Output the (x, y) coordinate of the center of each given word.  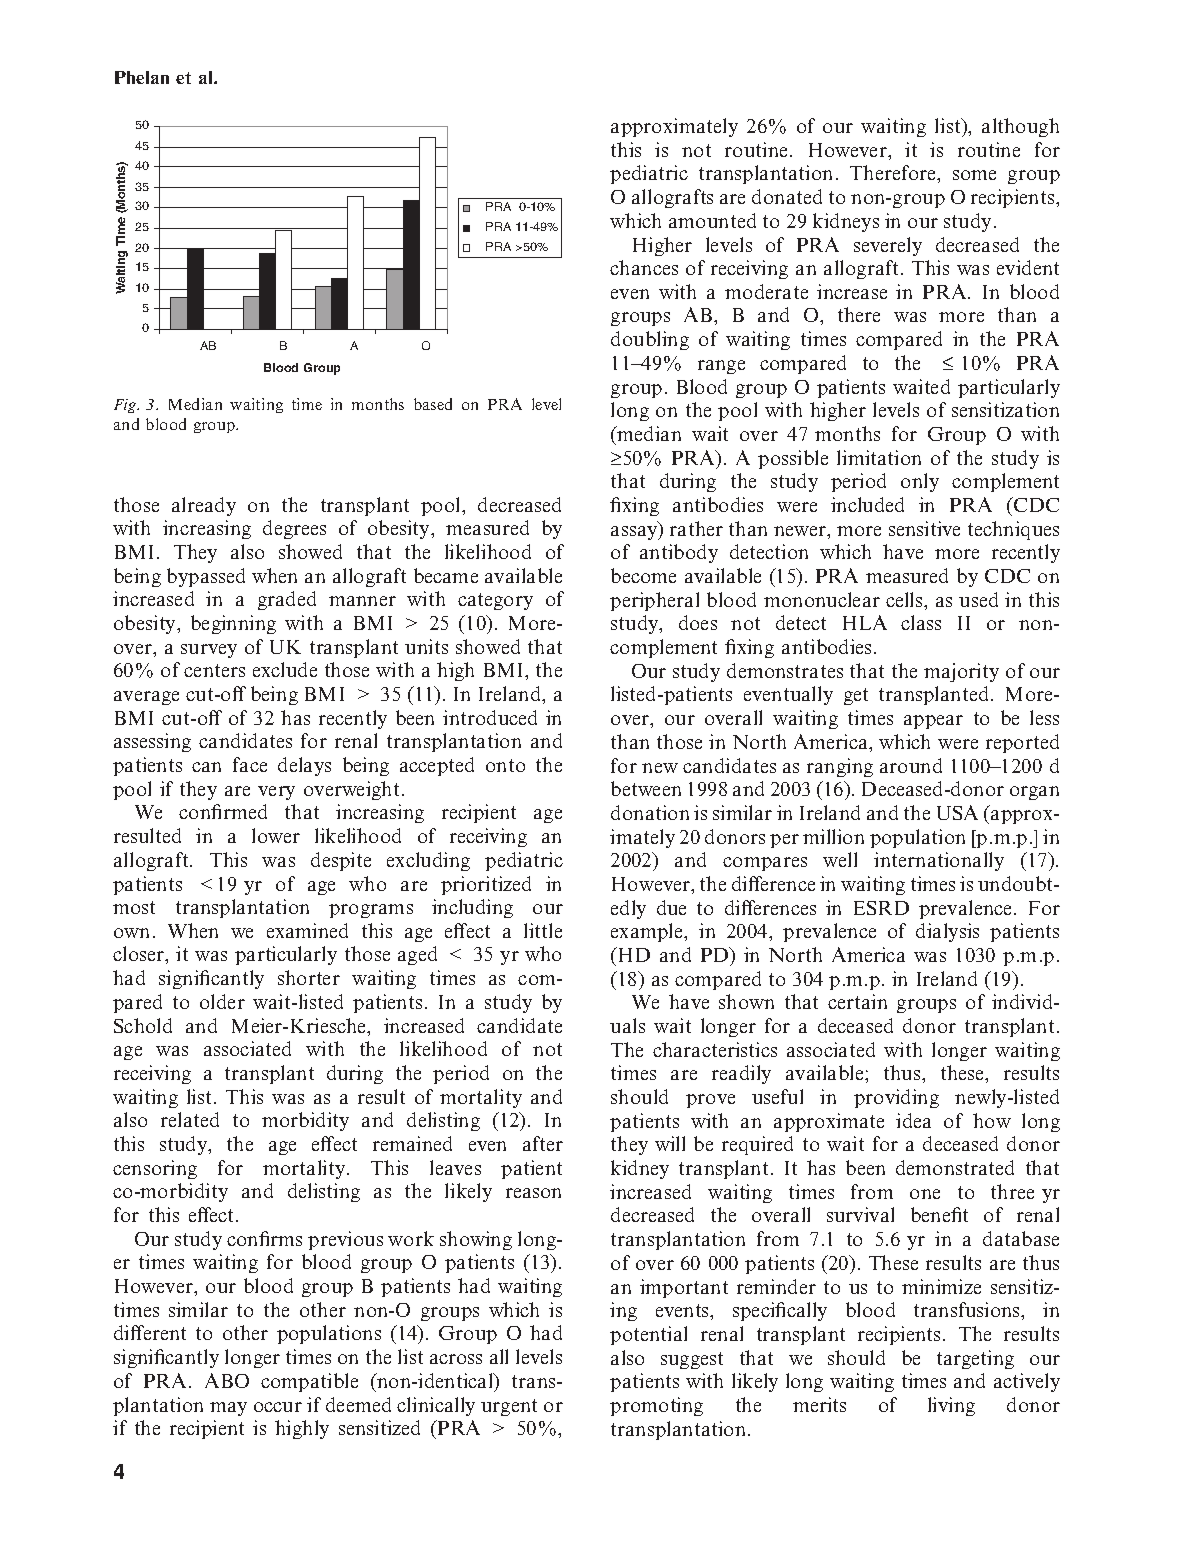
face (250, 764)
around (911, 765)
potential (648, 1335)
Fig (126, 406)
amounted (712, 220)
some (974, 175)
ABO (227, 1380)
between (646, 788)
